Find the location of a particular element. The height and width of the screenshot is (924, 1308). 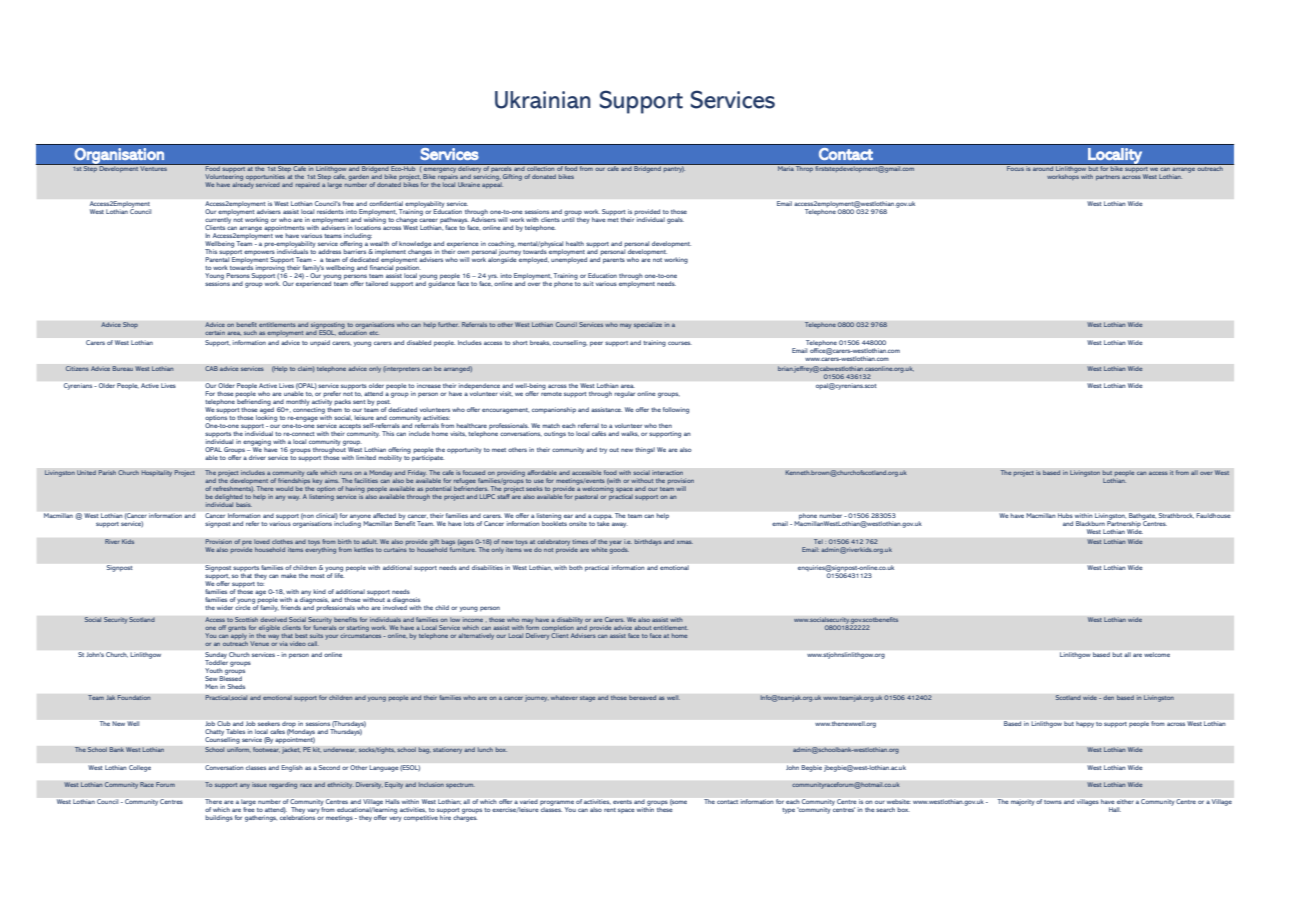

Ventures is located at coordinates (154, 167).
